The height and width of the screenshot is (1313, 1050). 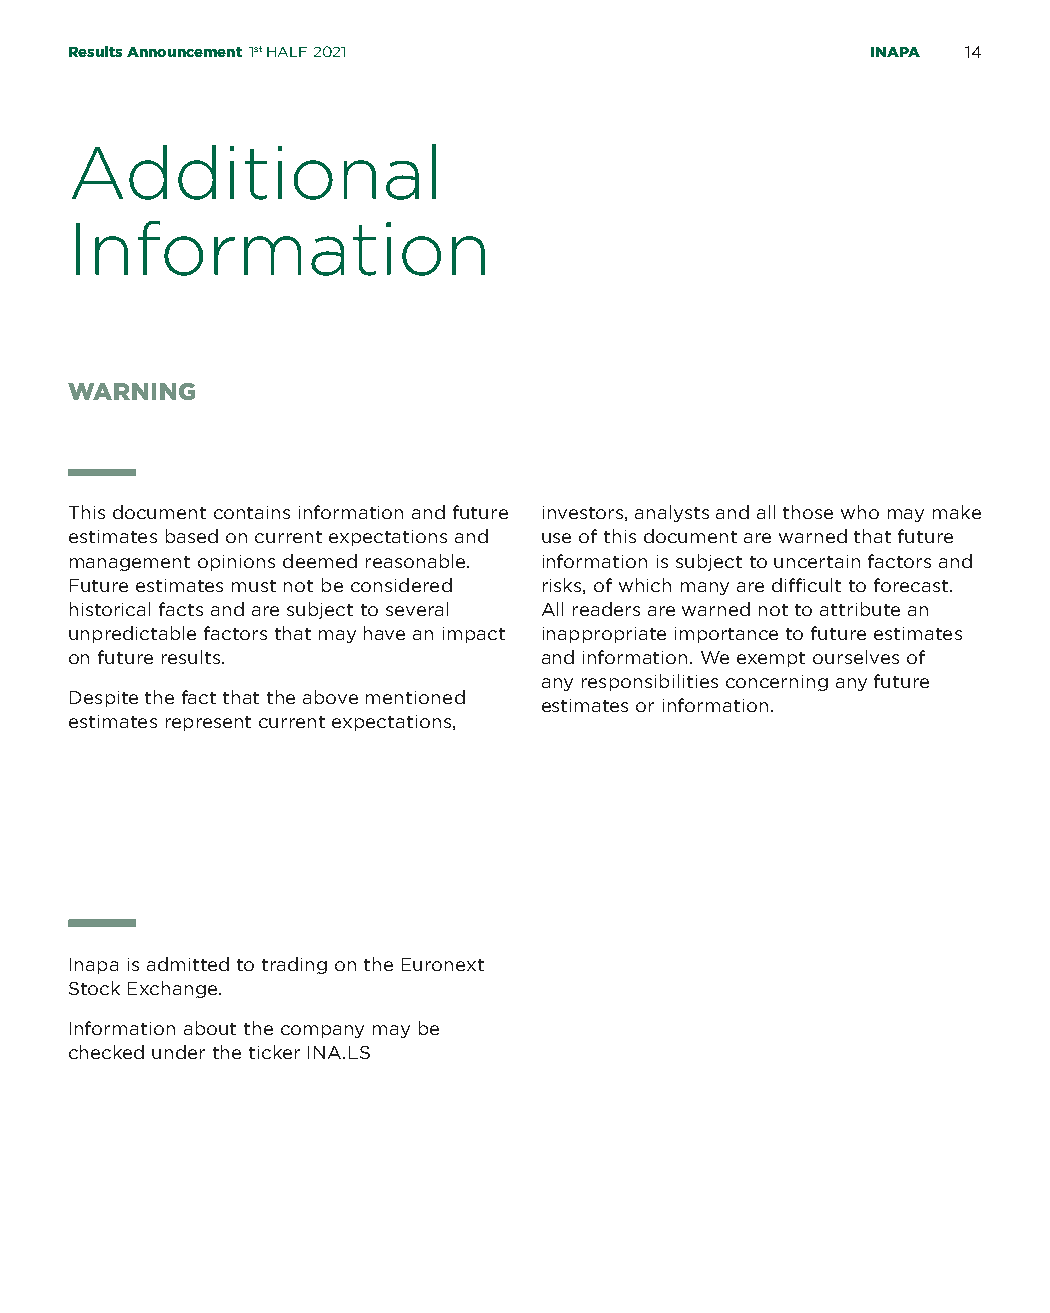 I want to click on uncertain, so click(x=817, y=561).
